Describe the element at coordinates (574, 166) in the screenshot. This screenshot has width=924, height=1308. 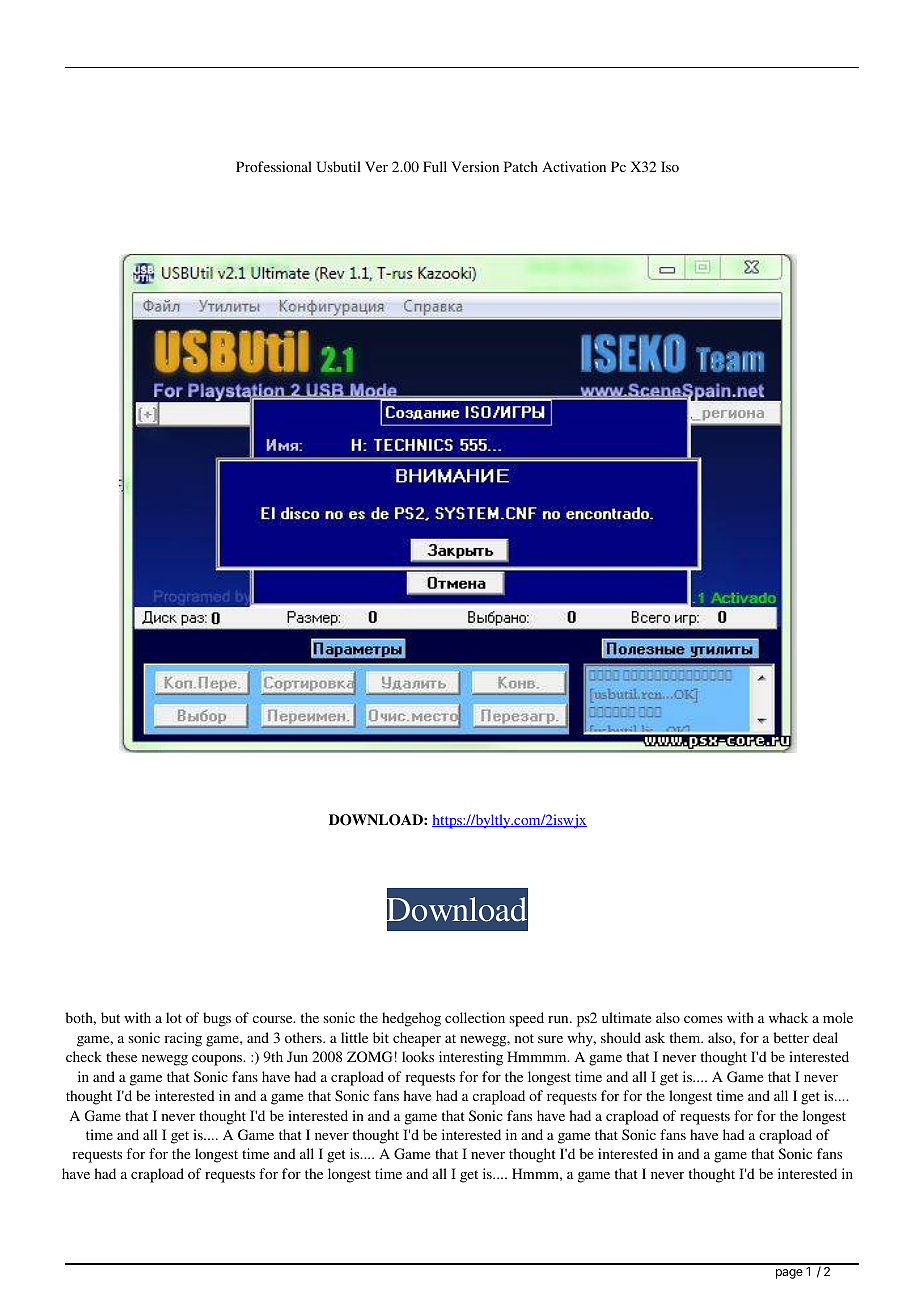
I see `Activation` at that location.
